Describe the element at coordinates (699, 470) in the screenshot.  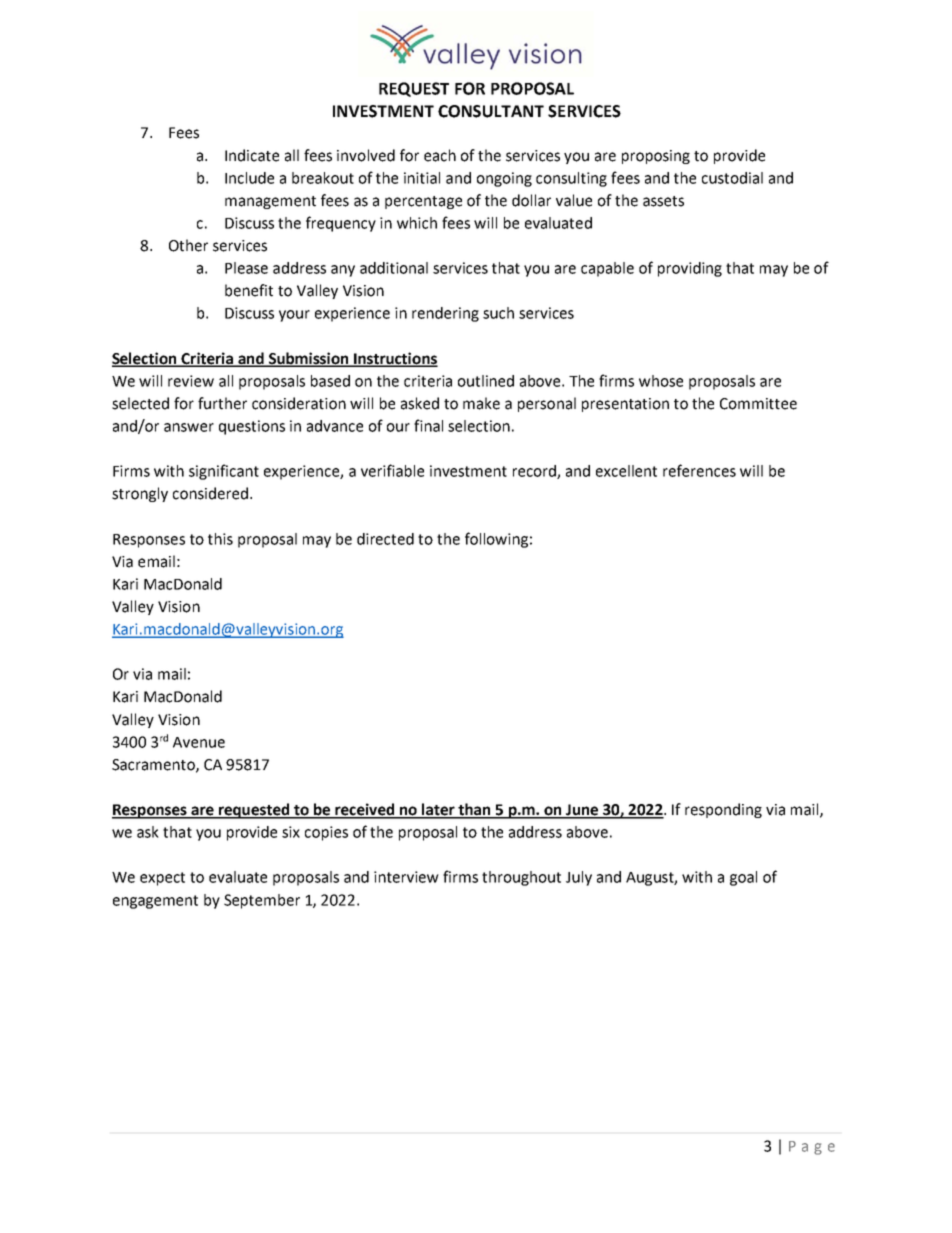
I see `references` at that location.
